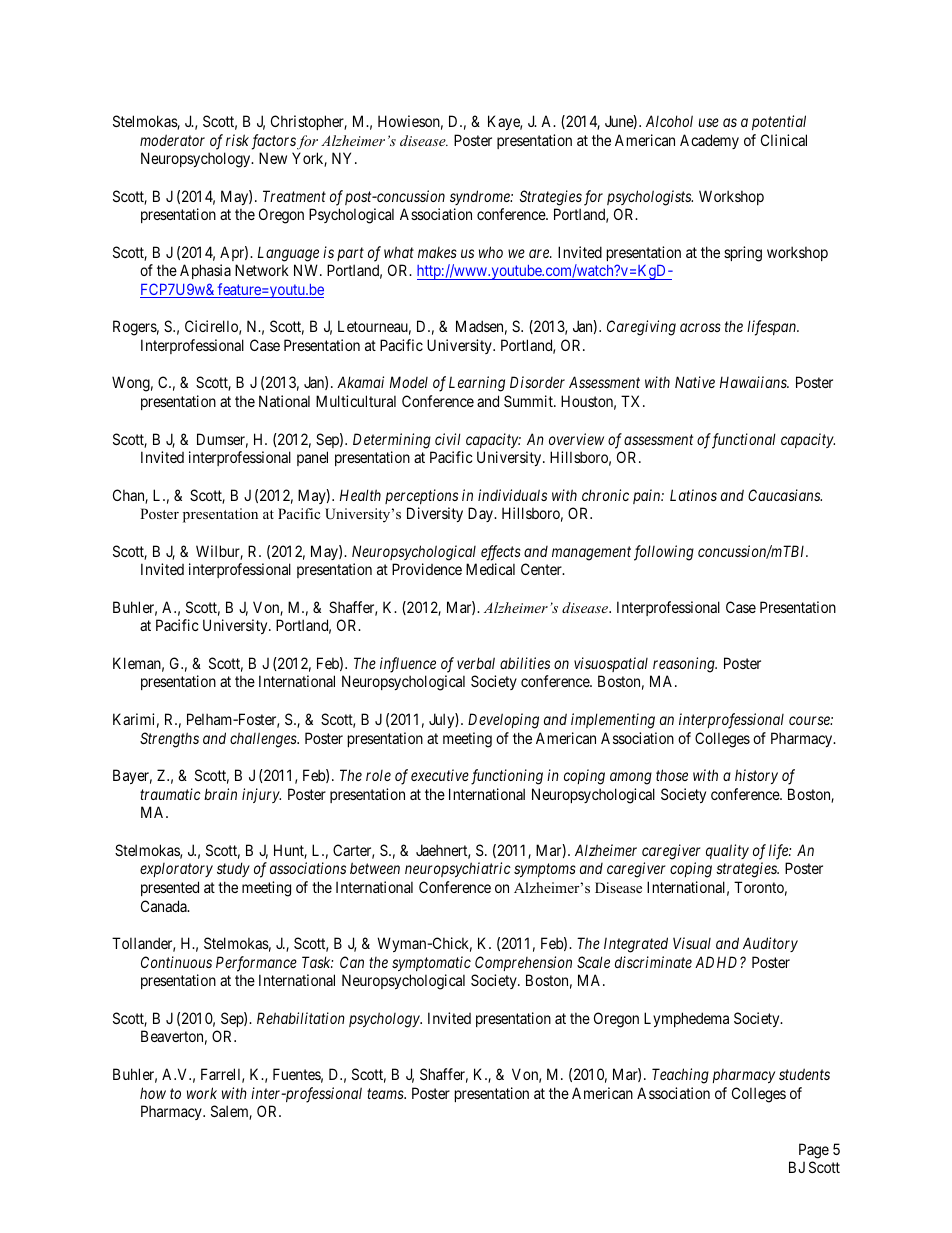 The height and width of the screenshot is (1233, 952). What do you see at coordinates (685, 665) in the screenshot?
I see `reasoning` at bounding box center [685, 665].
